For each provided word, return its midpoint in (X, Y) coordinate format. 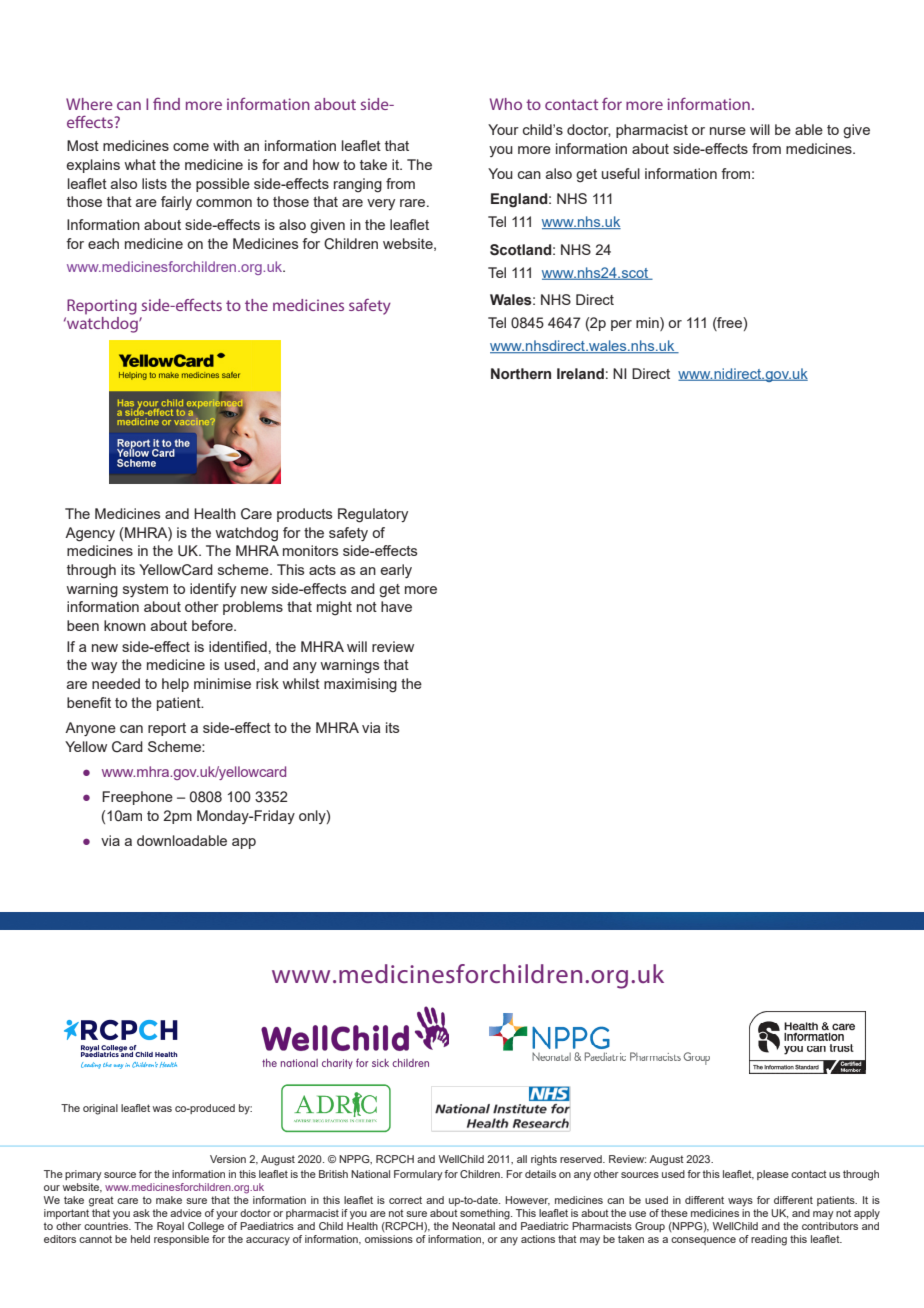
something (486, 1214)
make (169, 1200)
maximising (360, 685)
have (396, 606)
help (175, 685)
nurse (728, 131)
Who (506, 104)
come (191, 147)
